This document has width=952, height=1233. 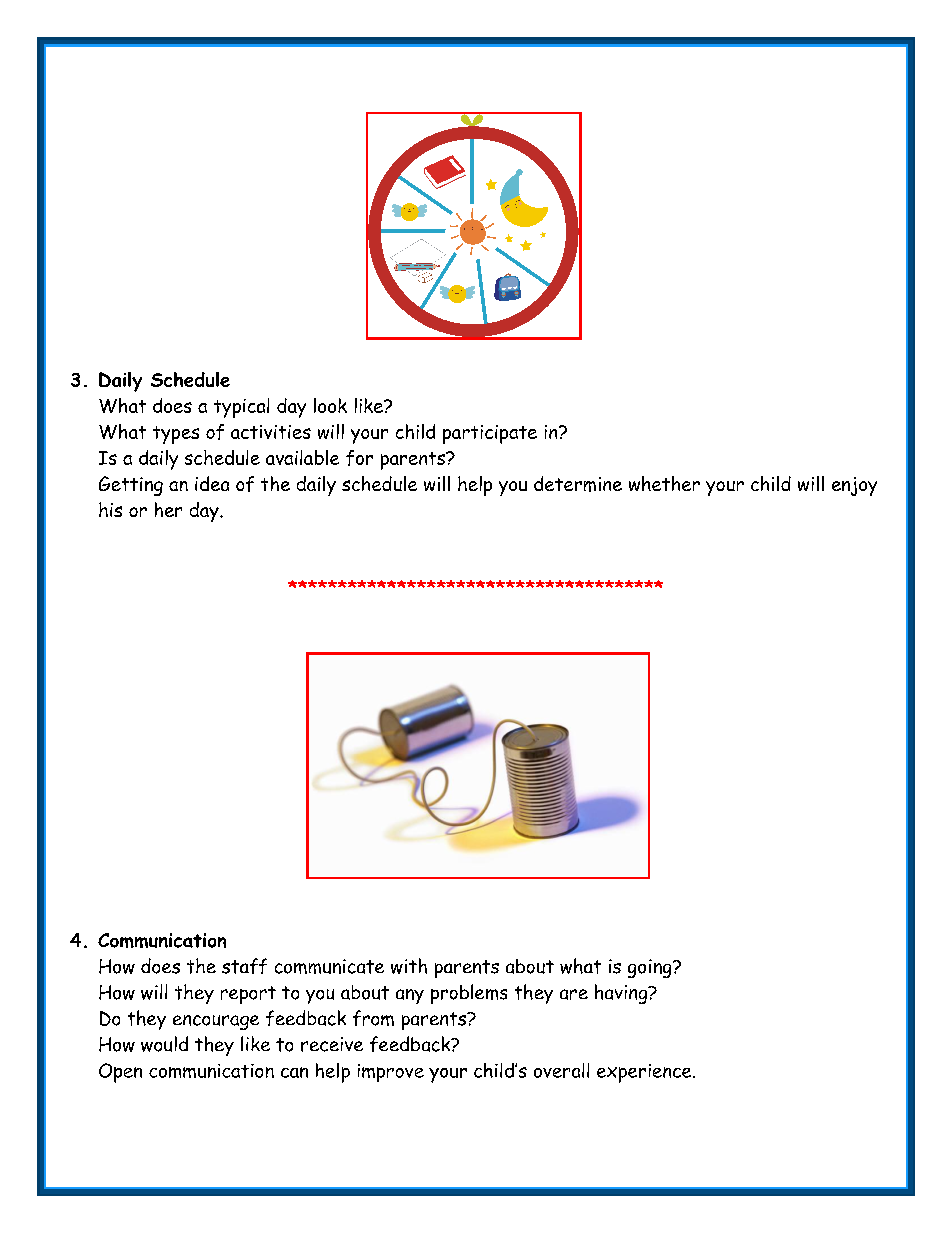 I want to click on participate, so click(x=490, y=434).
